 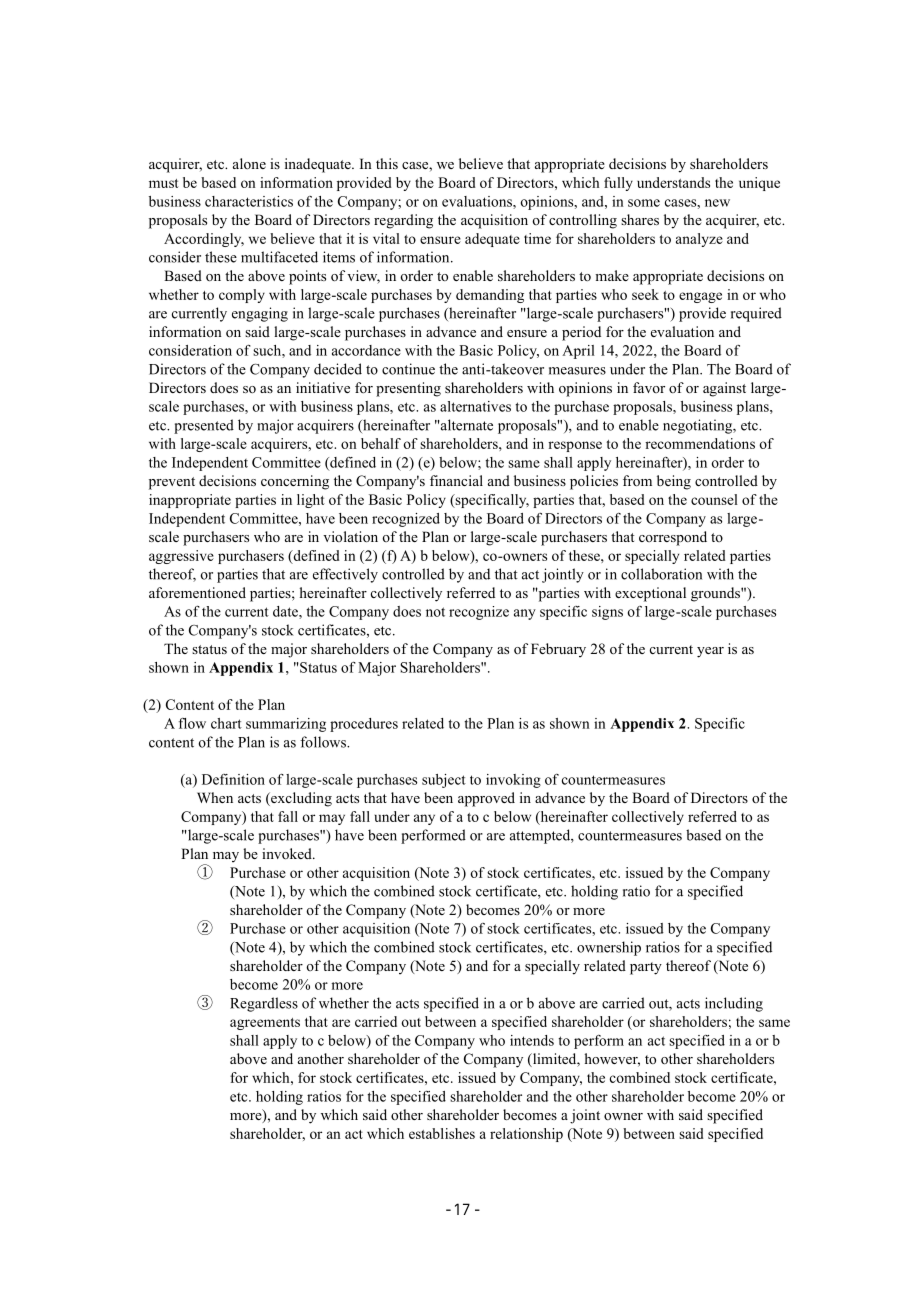 I want to click on aforementioned, so click(x=197, y=592).
